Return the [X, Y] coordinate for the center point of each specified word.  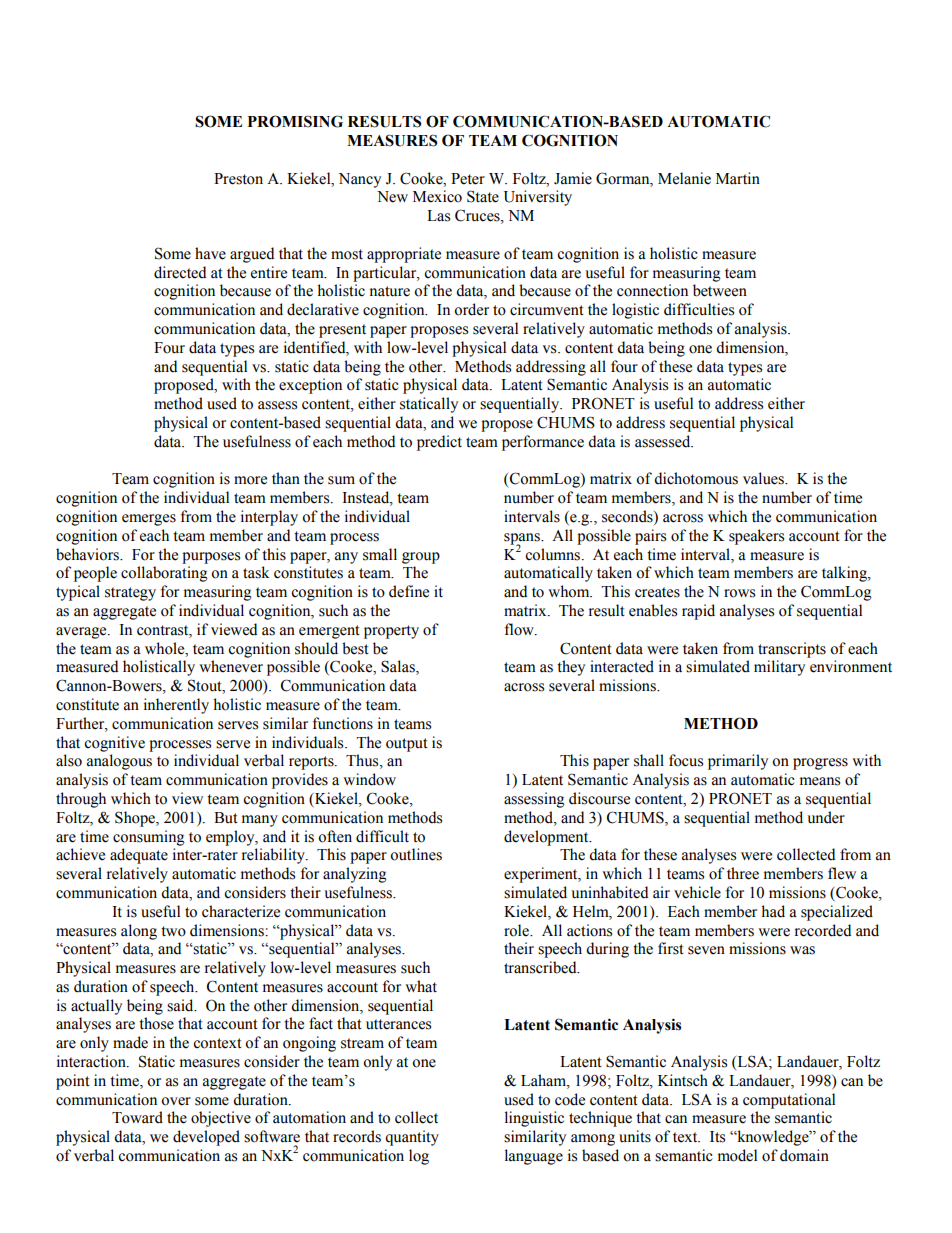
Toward [137, 1117]
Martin [738, 178]
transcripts [792, 650]
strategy [130, 594]
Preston [238, 179]
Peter [468, 179]
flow [520, 629]
